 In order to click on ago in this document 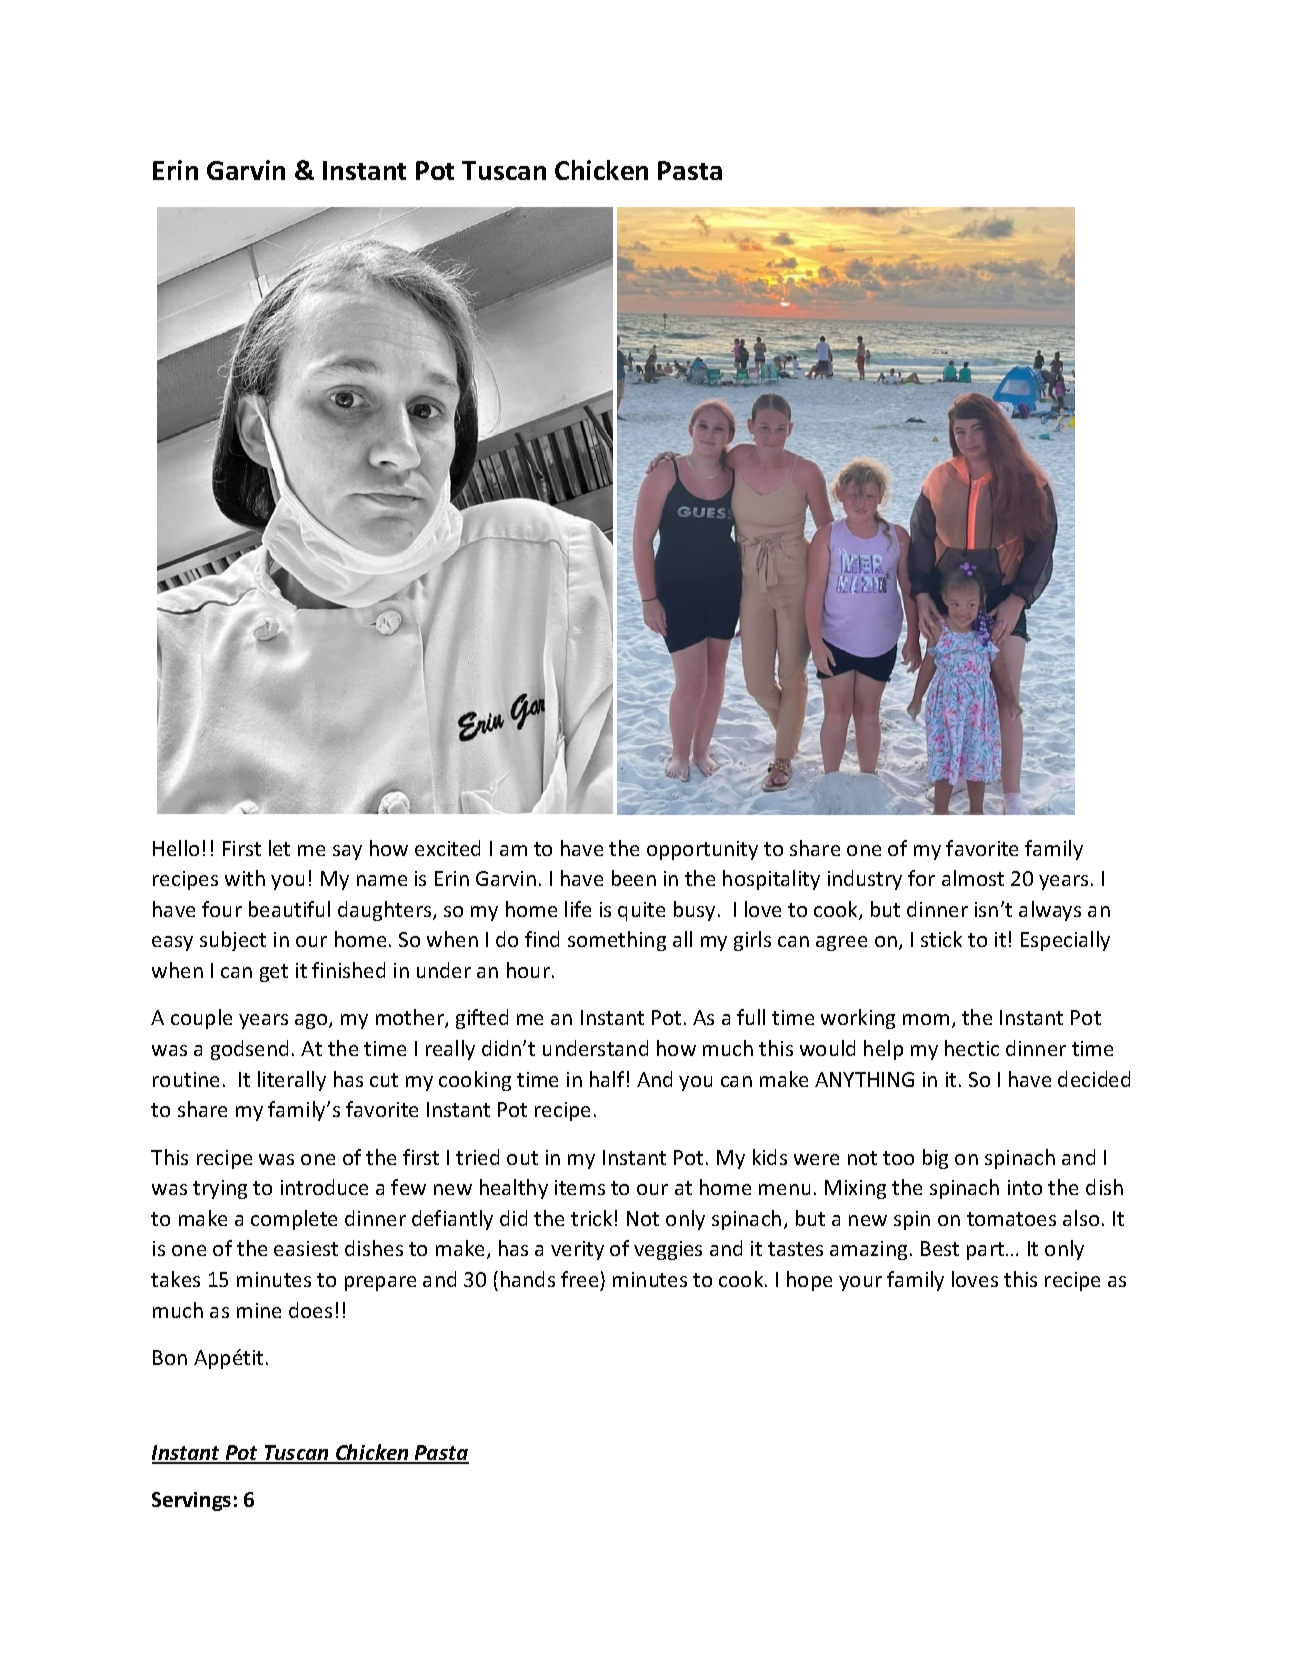, I will do `click(312, 1021)`.
